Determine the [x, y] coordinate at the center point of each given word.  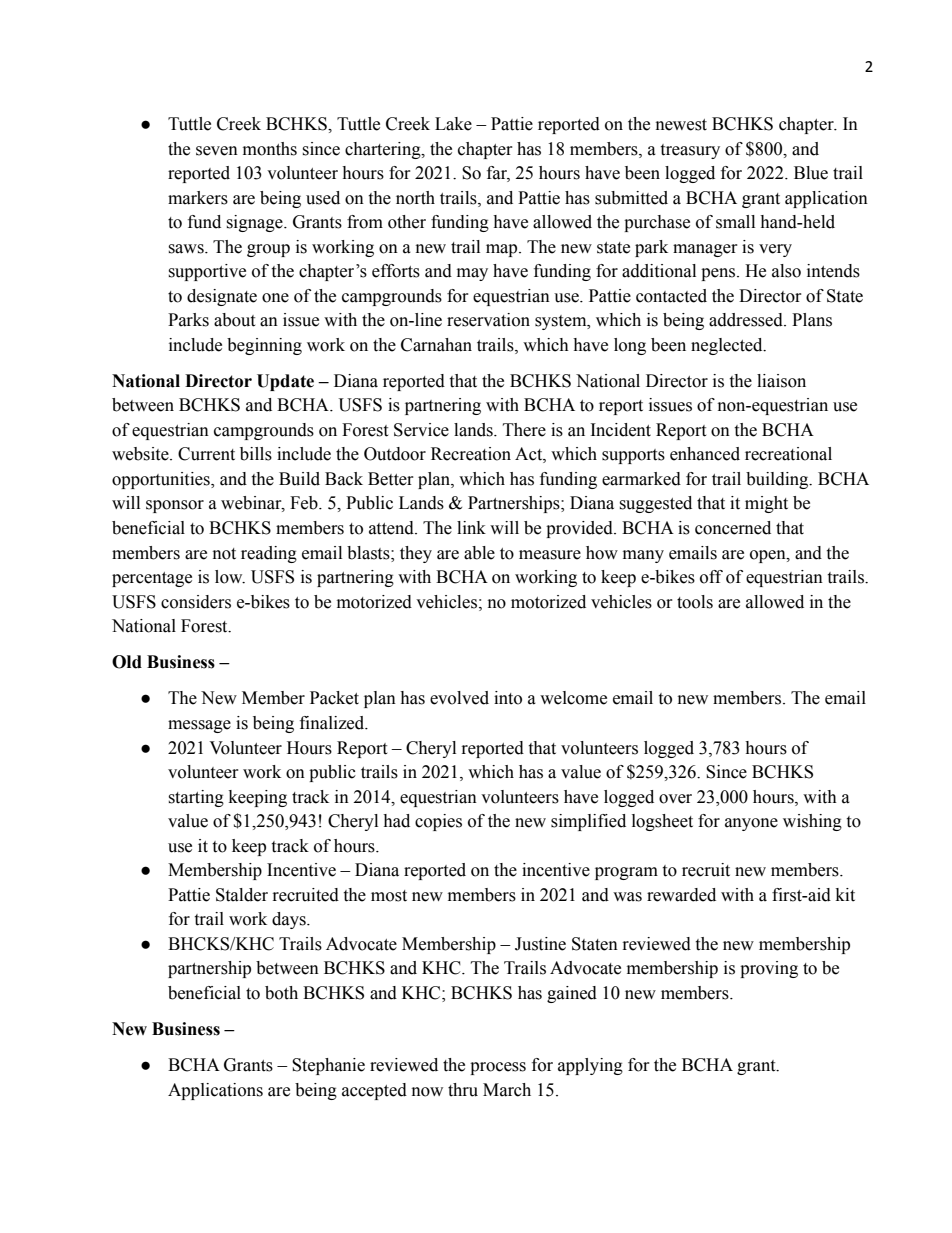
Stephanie [328, 1066]
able [479, 553]
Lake [453, 124]
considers [196, 602]
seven [217, 151]
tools [695, 602]
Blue [811, 173]
